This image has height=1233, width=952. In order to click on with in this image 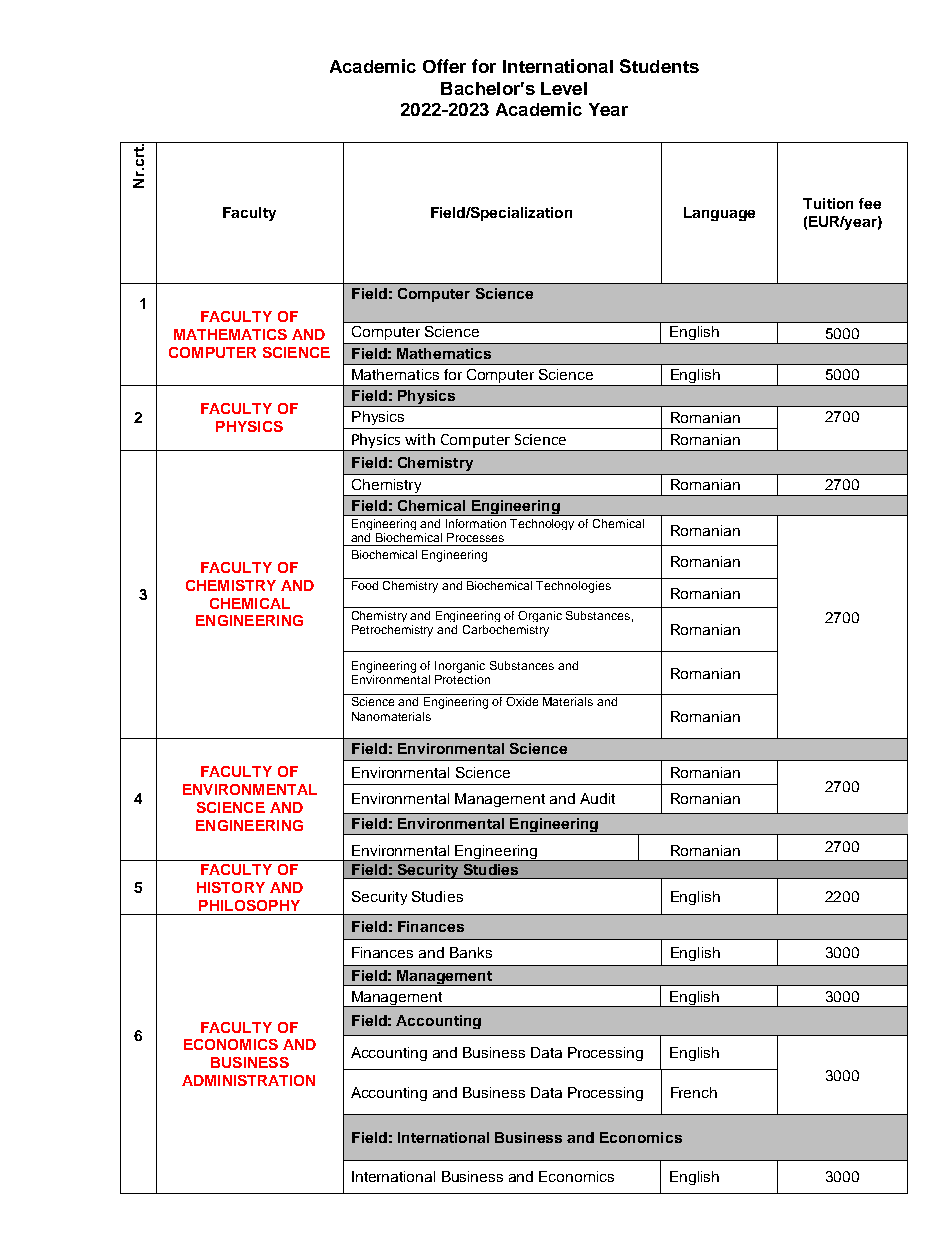, I will do `click(420, 439)`.
